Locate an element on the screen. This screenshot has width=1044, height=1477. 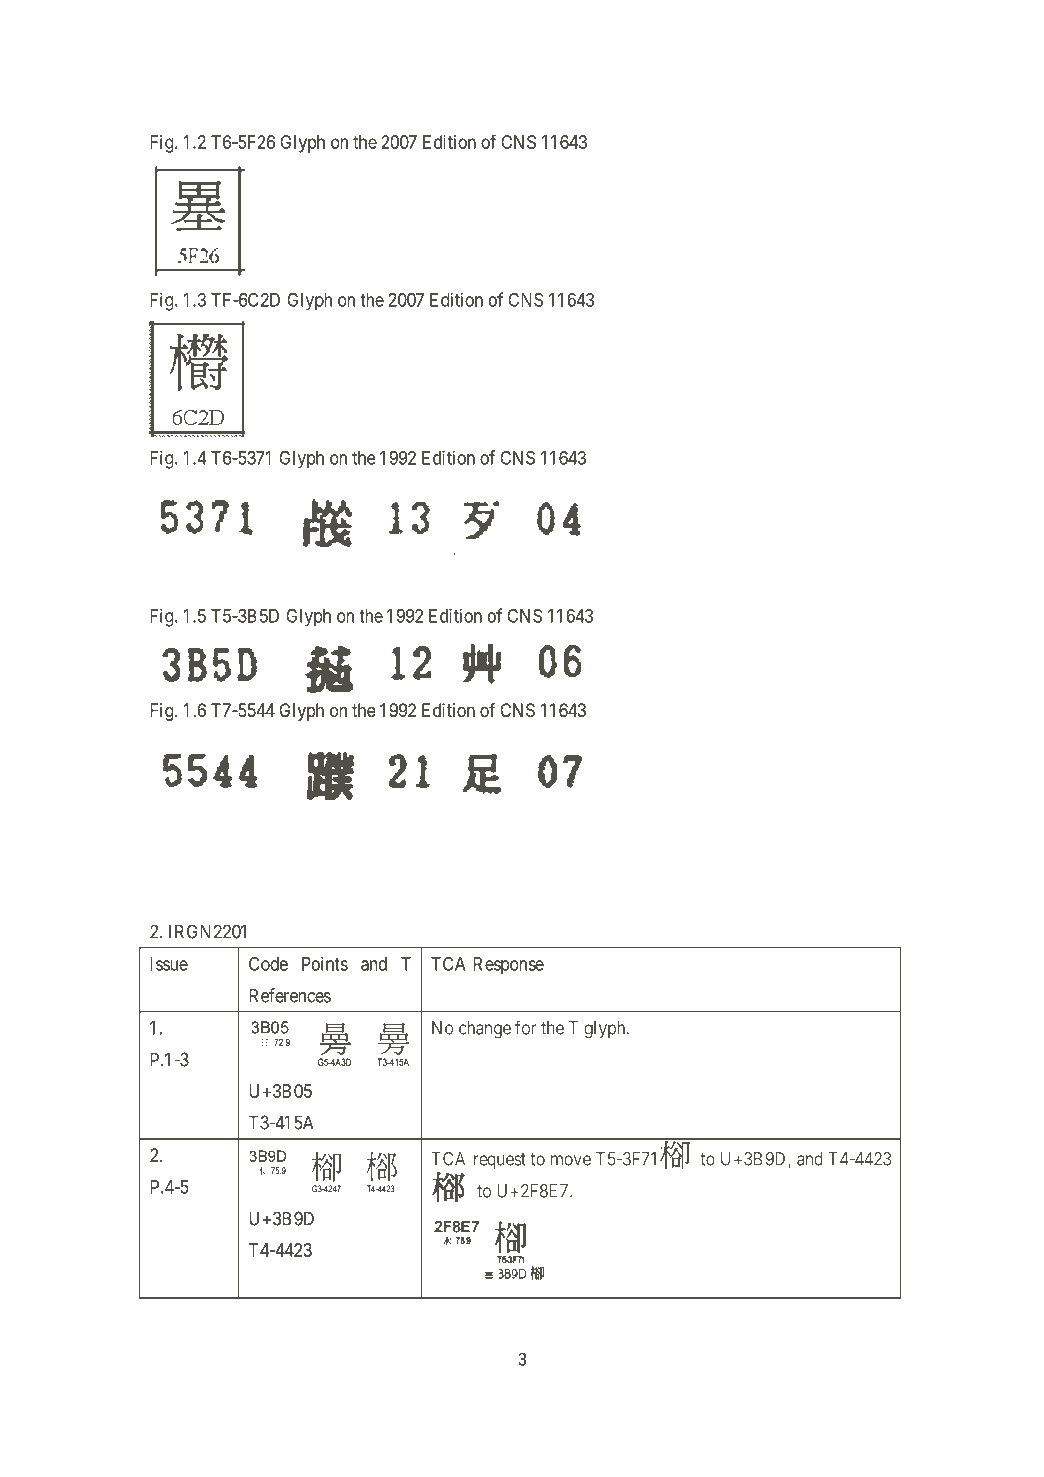
Points is located at coordinates (325, 963).
